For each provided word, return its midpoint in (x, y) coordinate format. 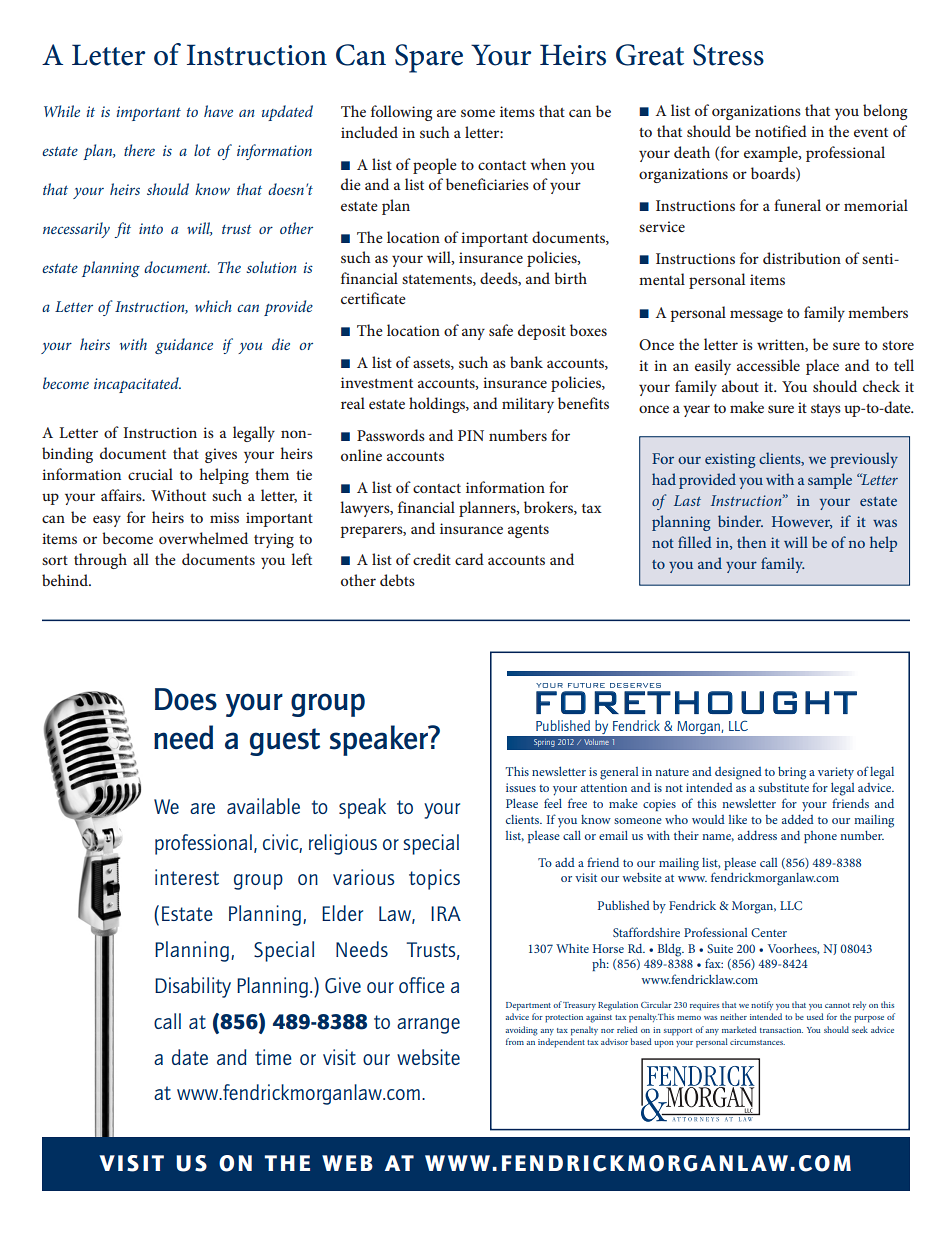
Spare (429, 58)
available (263, 806)
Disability (193, 987)
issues (521, 787)
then (751, 542)
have (218, 111)
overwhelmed (203, 538)
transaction (781, 1030)
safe (501, 330)
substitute (783, 787)
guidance (184, 346)
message (756, 316)
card (469, 559)
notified (781, 131)
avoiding (522, 1031)
